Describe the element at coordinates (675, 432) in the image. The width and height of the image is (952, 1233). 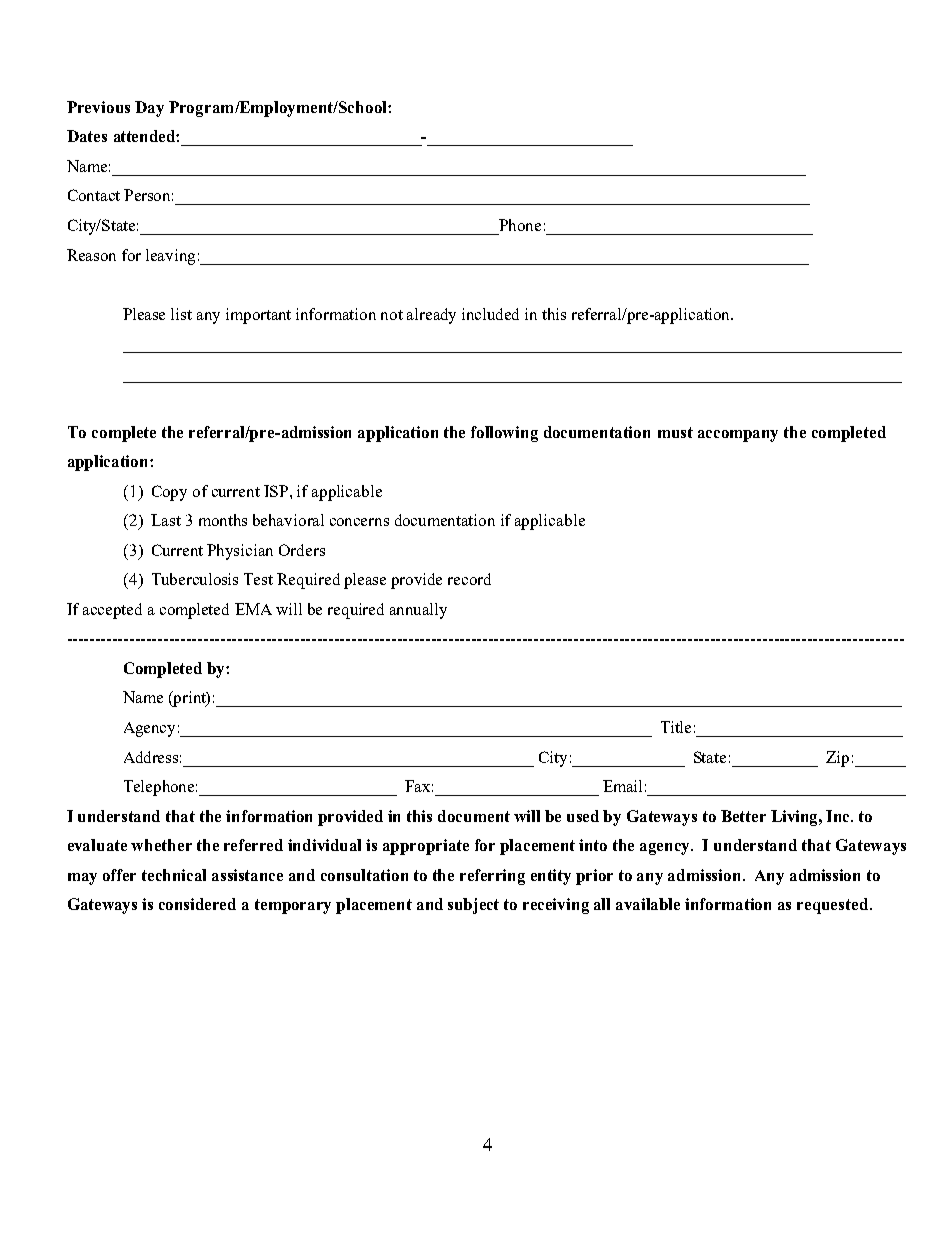
I see `must` at that location.
